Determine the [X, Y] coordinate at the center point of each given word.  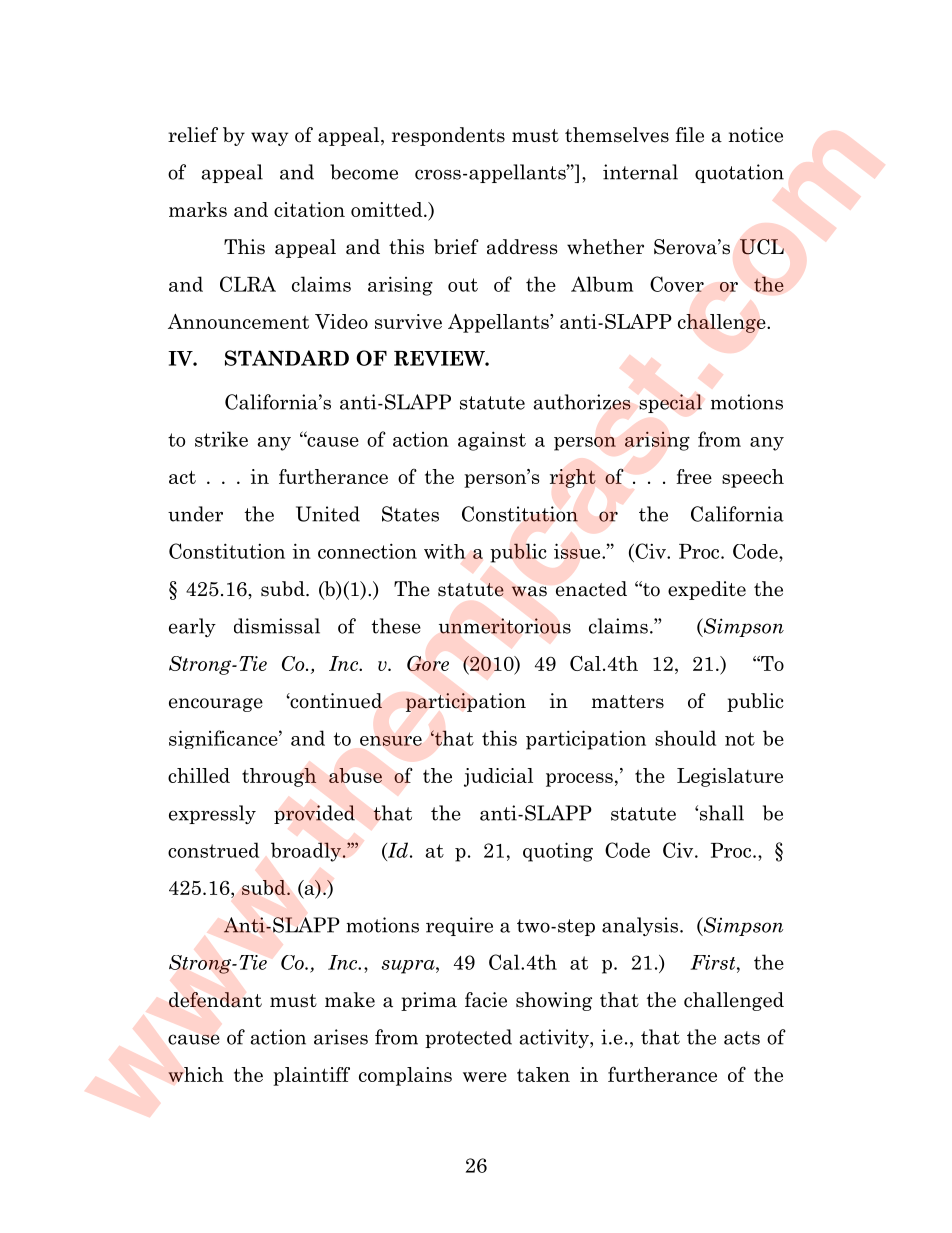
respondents [448, 136]
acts [742, 1038]
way [270, 139]
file [689, 135]
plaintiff [311, 1076]
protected [468, 1038]
